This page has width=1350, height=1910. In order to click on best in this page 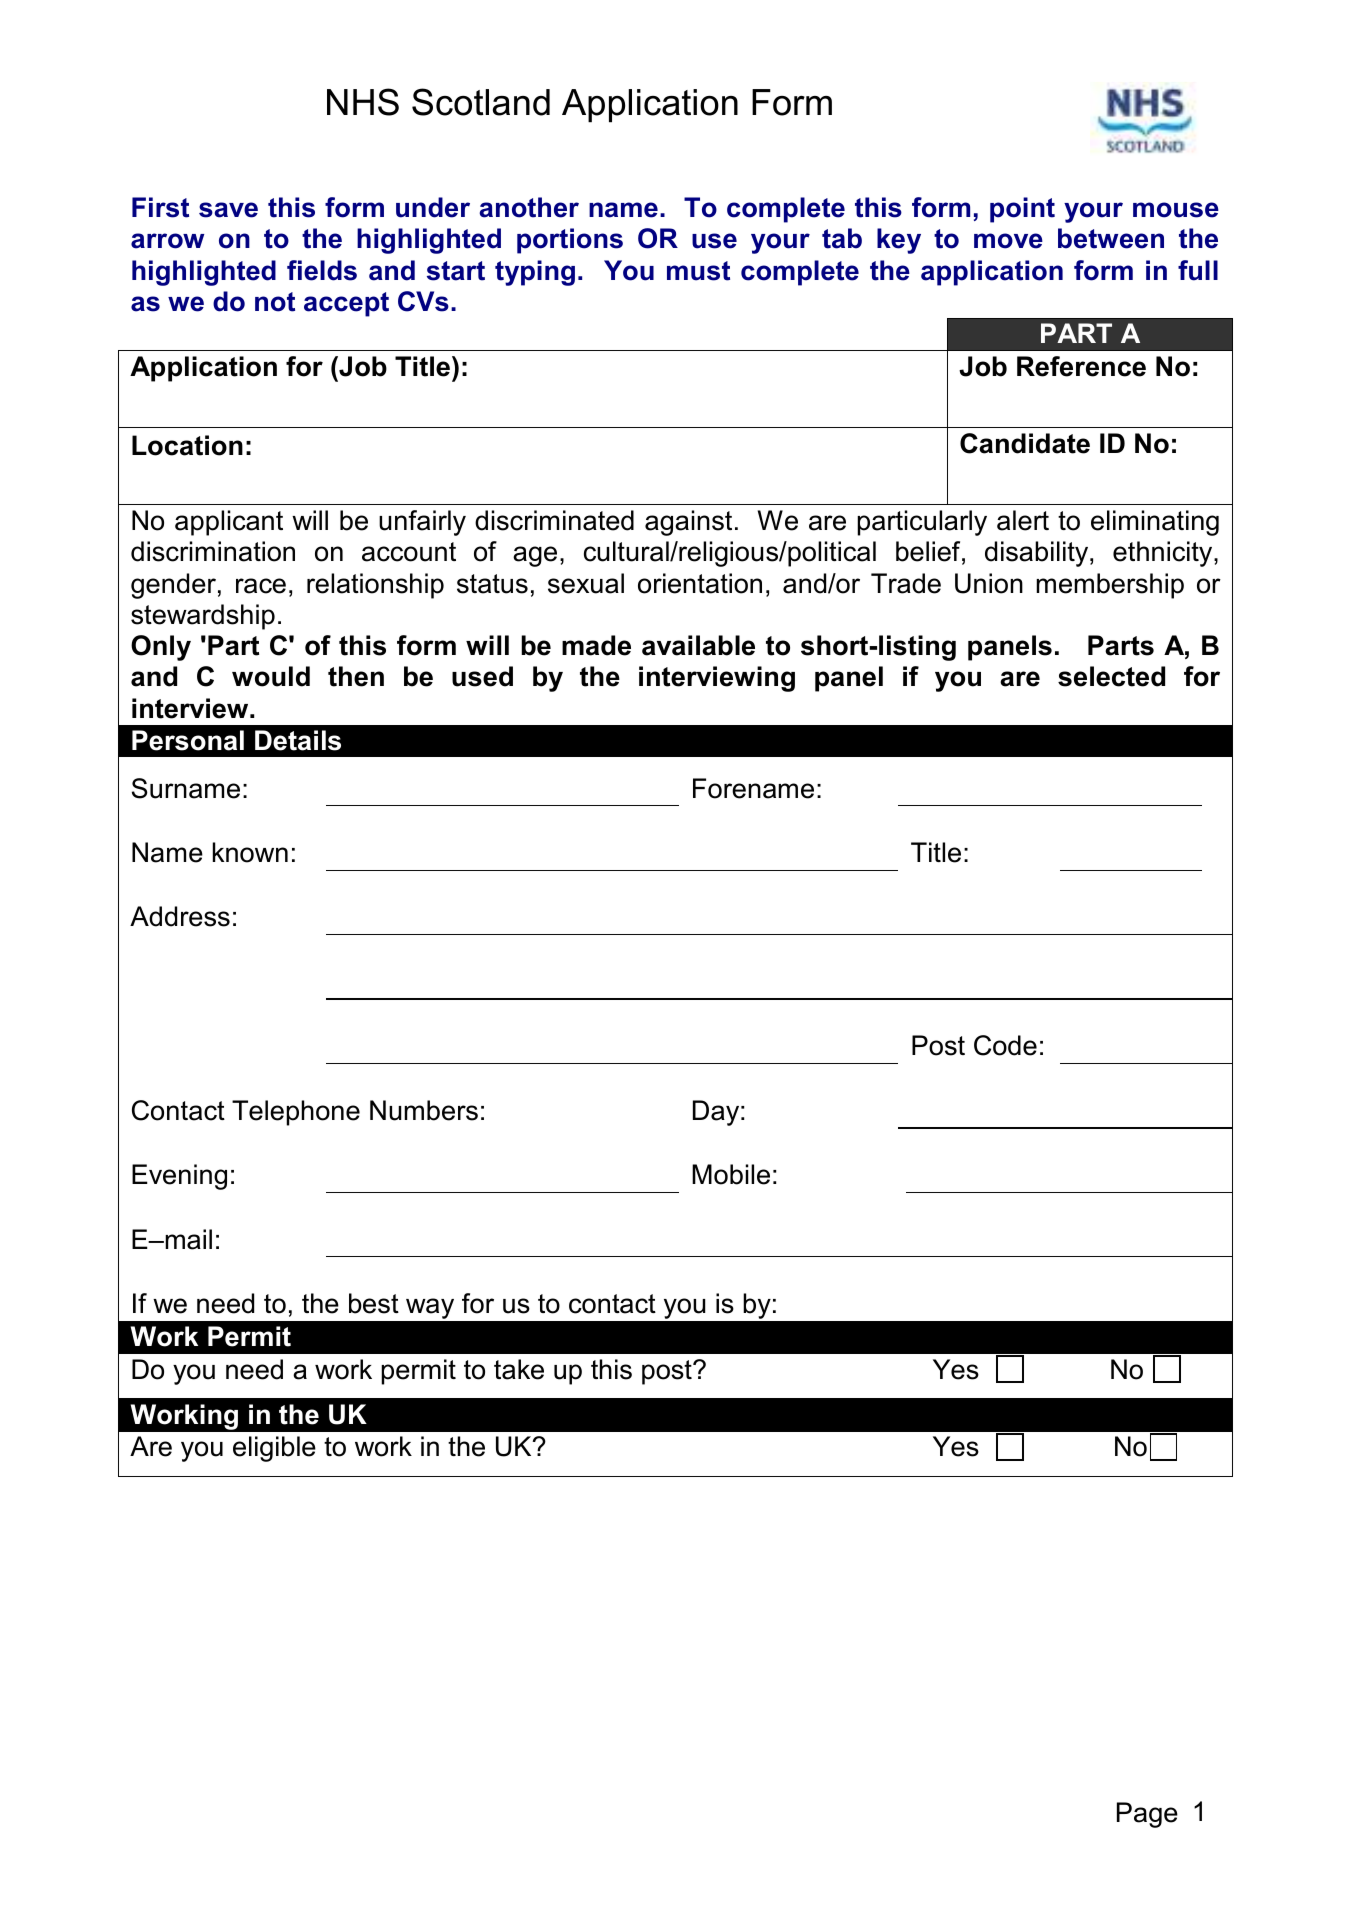, I will do `click(374, 1303)`.
